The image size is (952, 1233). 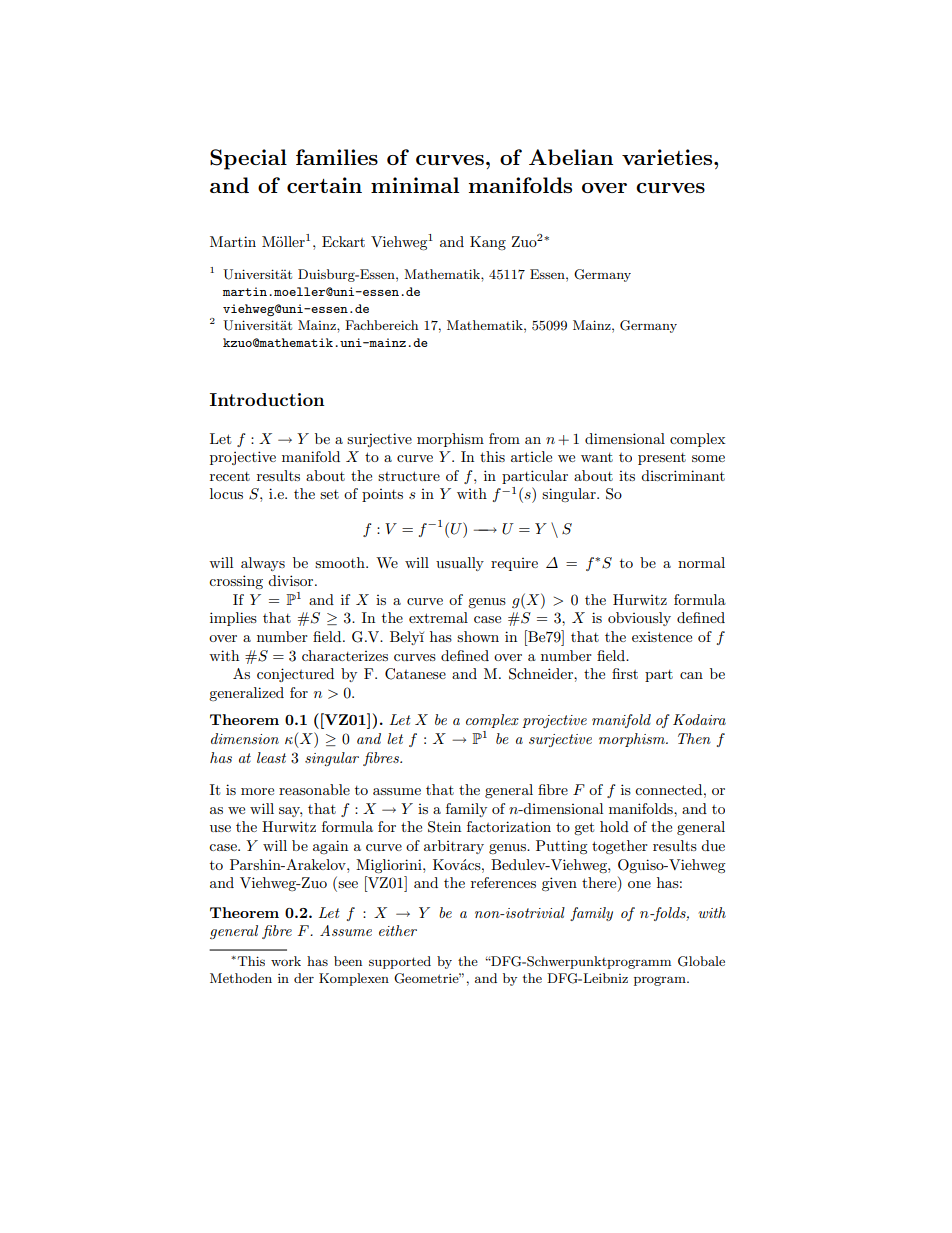 What do you see at coordinates (398, 930) in the page?
I see `either` at bounding box center [398, 930].
